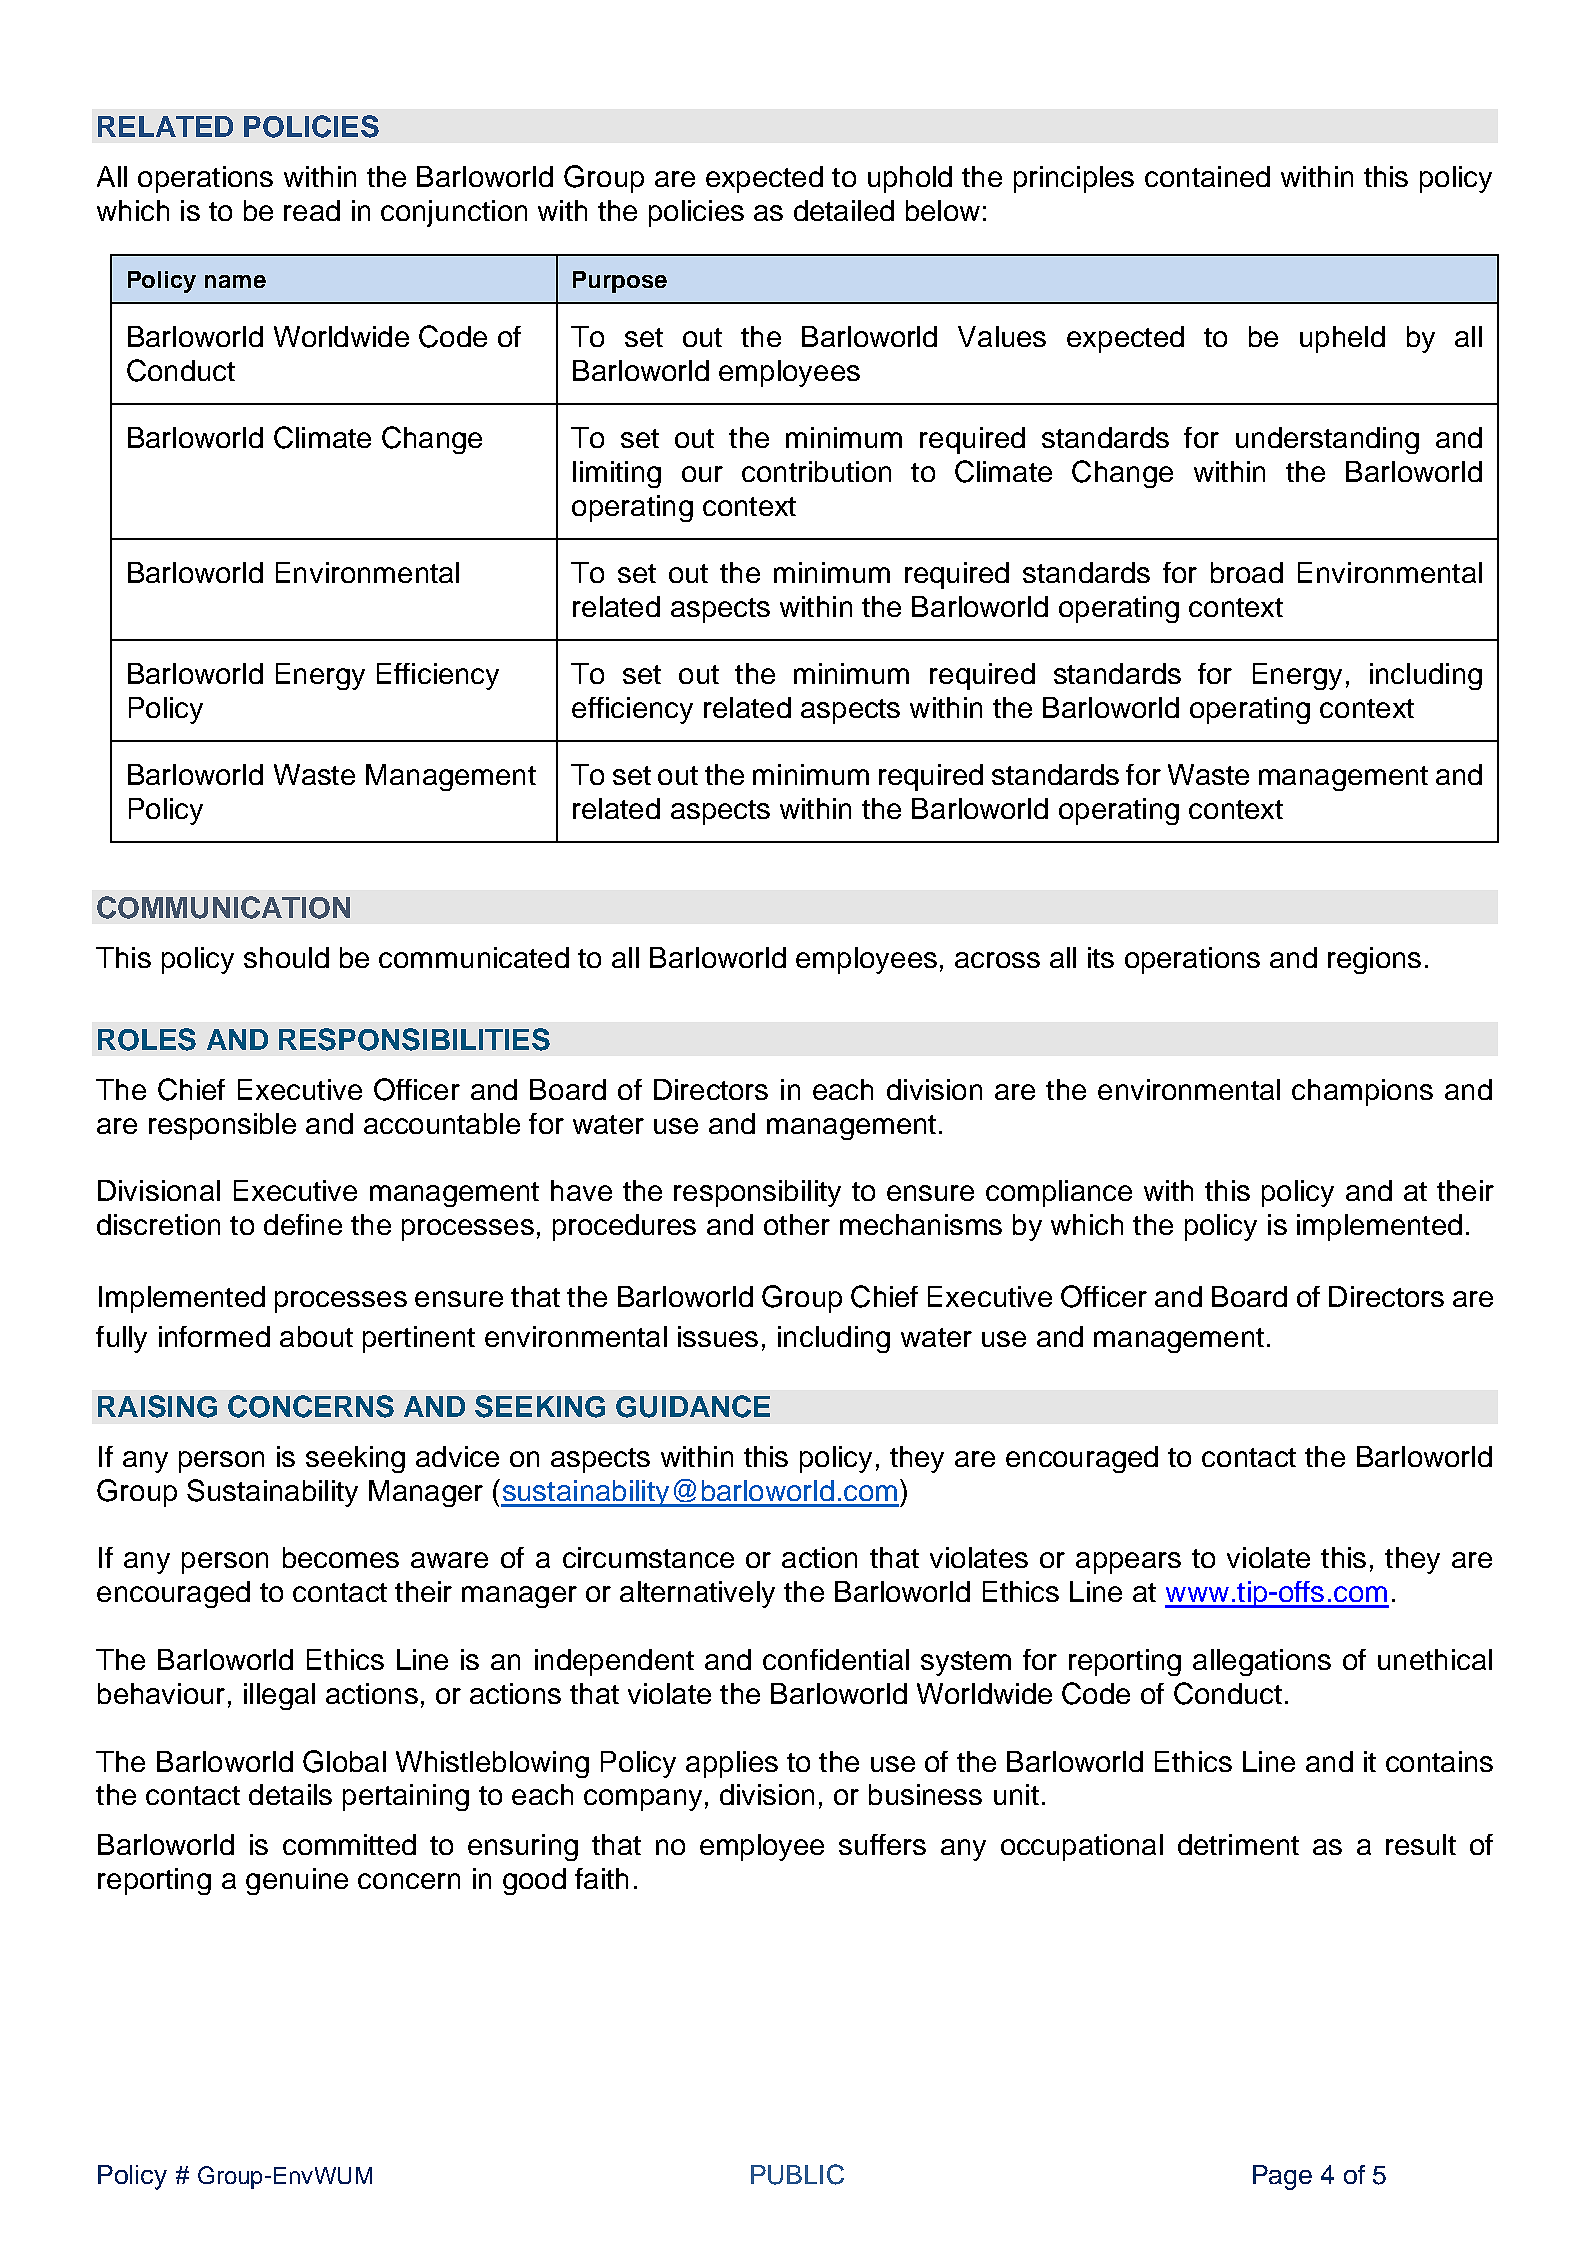 This document has height=2250, width=1590. I want to click on define, so click(303, 1224).
